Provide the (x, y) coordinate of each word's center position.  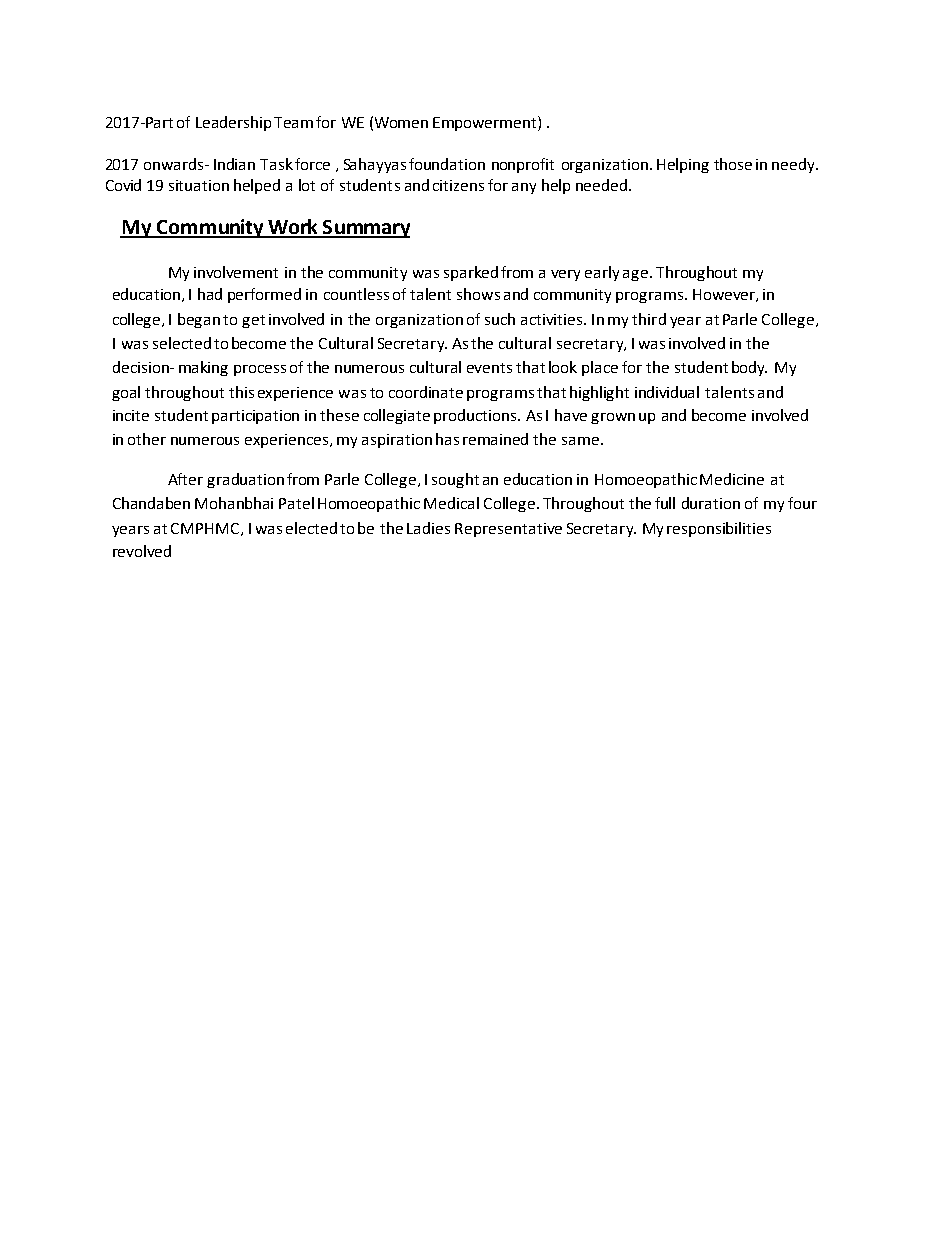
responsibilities (719, 529)
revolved (142, 551)
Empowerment (486, 123)
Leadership (233, 123)
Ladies (428, 528)
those (733, 164)
